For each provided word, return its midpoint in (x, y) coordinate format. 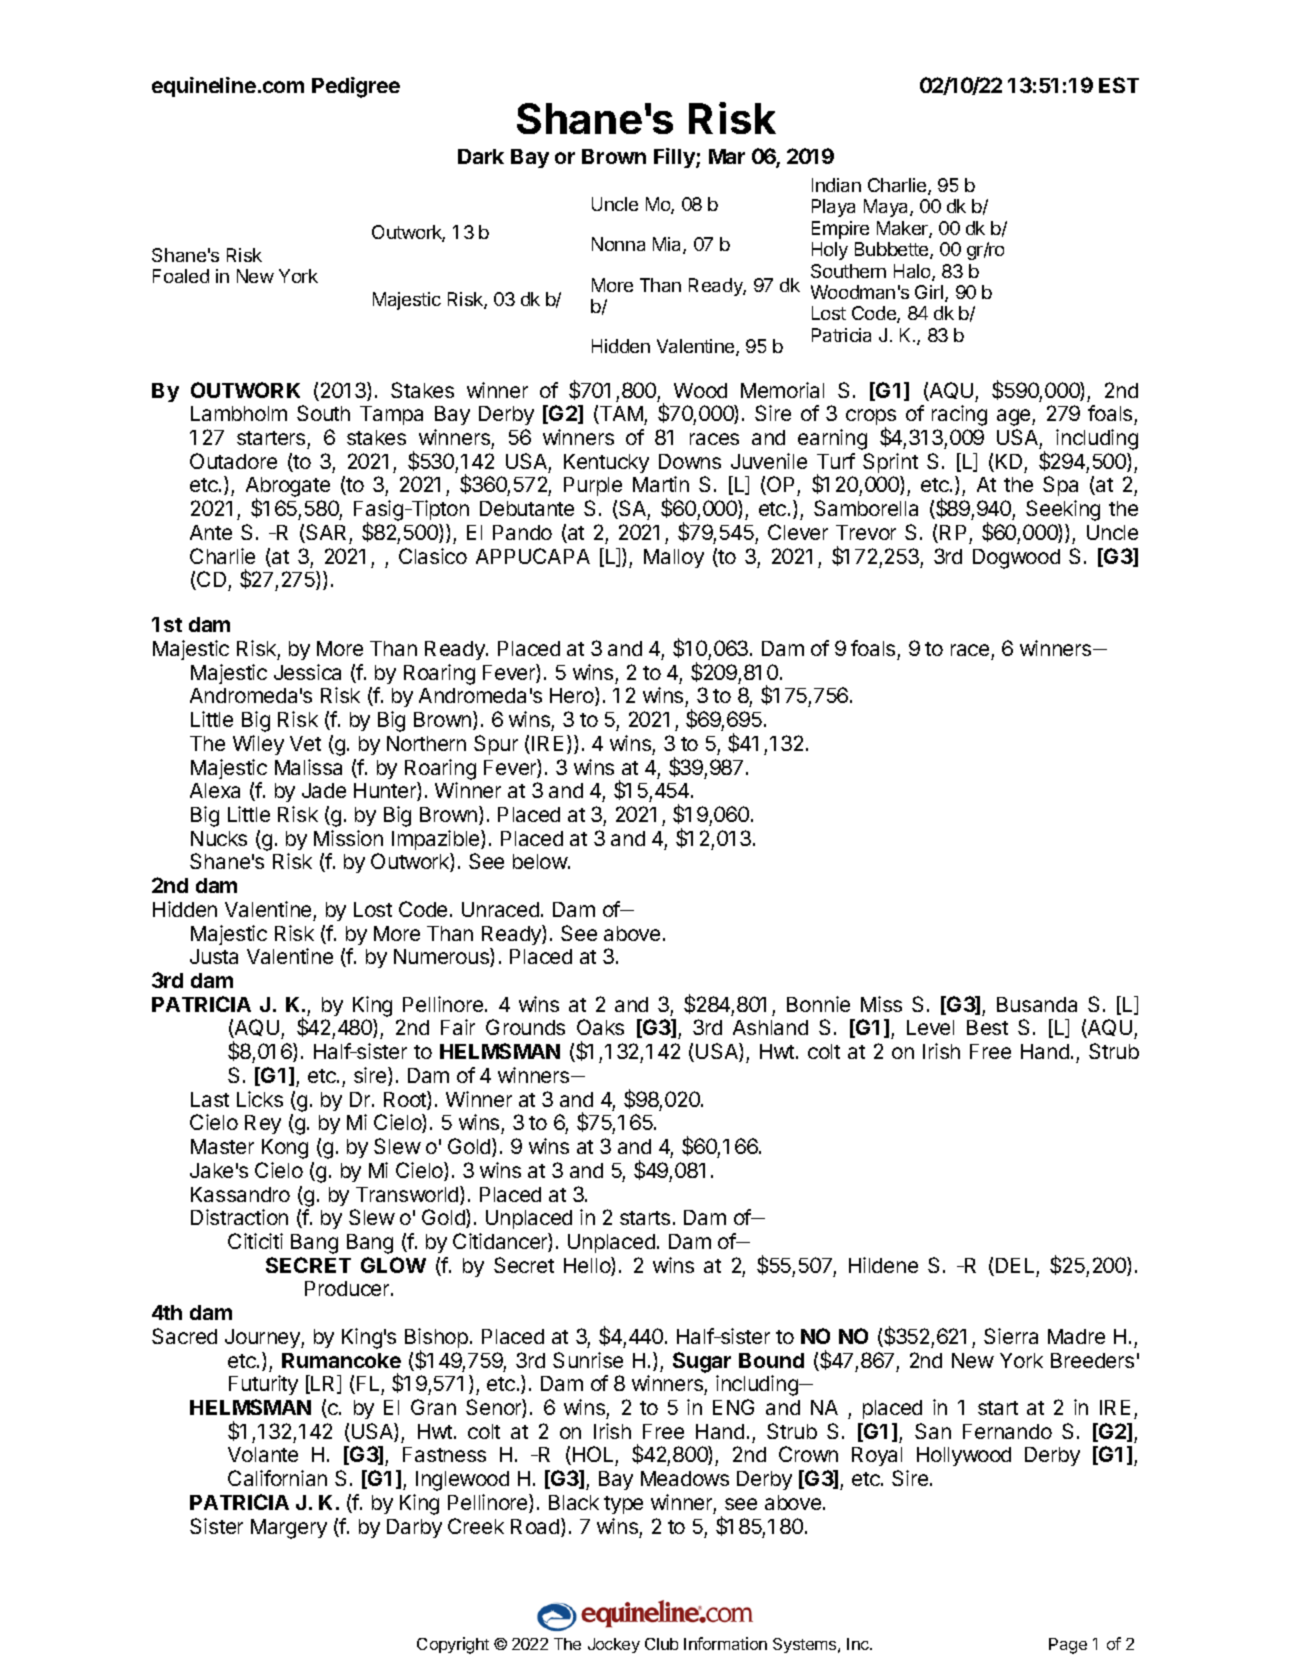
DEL (1015, 1265)
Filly (675, 158)
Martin (661, 484)
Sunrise (588, 1360)
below (541, 861)
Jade (324, 790)
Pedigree (356, 87)
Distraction (239, 1217)
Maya (887, 208)
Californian (277, 1478)
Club (661, 1644)
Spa (1060, 486)
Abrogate (288, 488)
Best (987, 1027)
